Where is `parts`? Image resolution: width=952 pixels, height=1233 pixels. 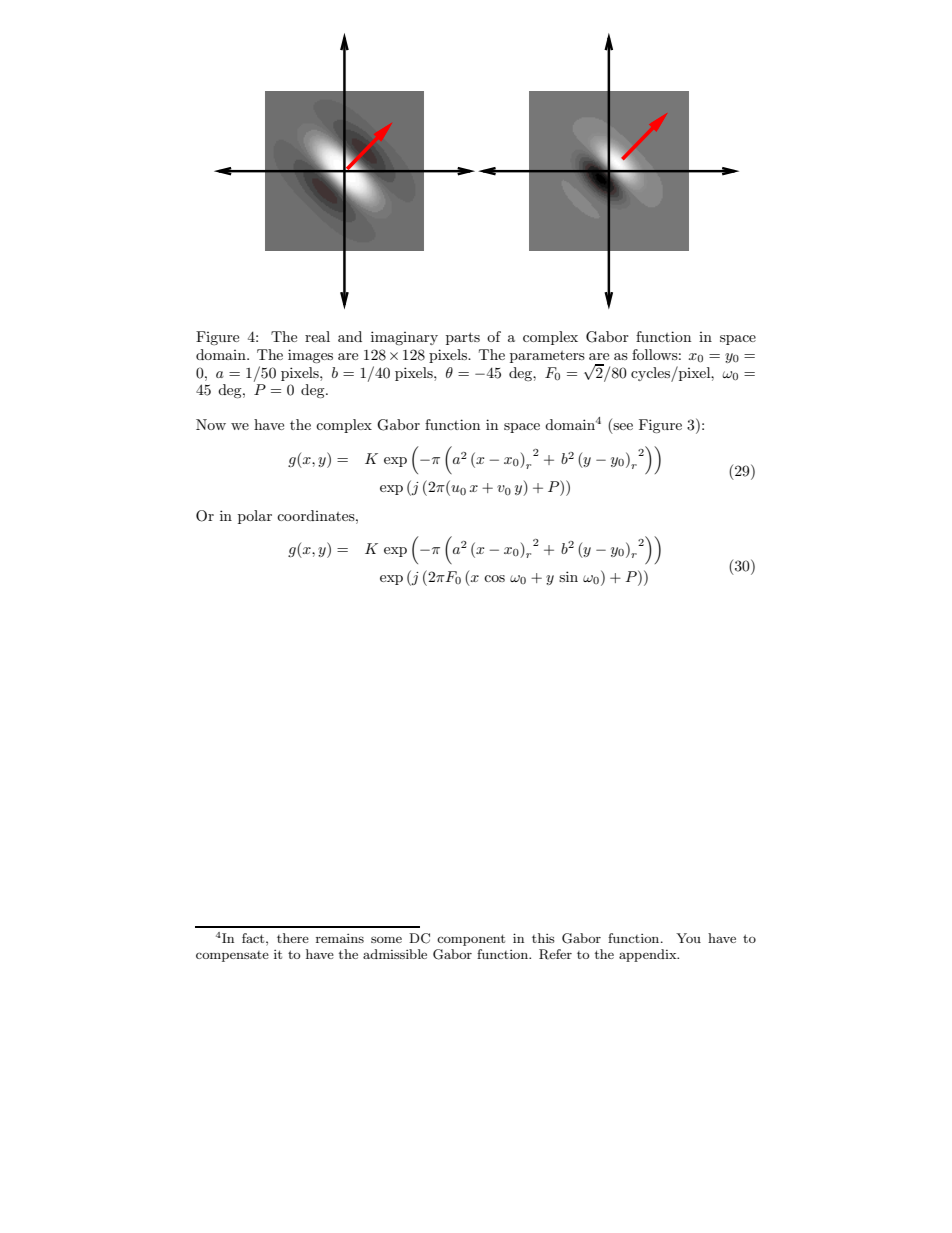
parts is located at coordinates (463, 338).
